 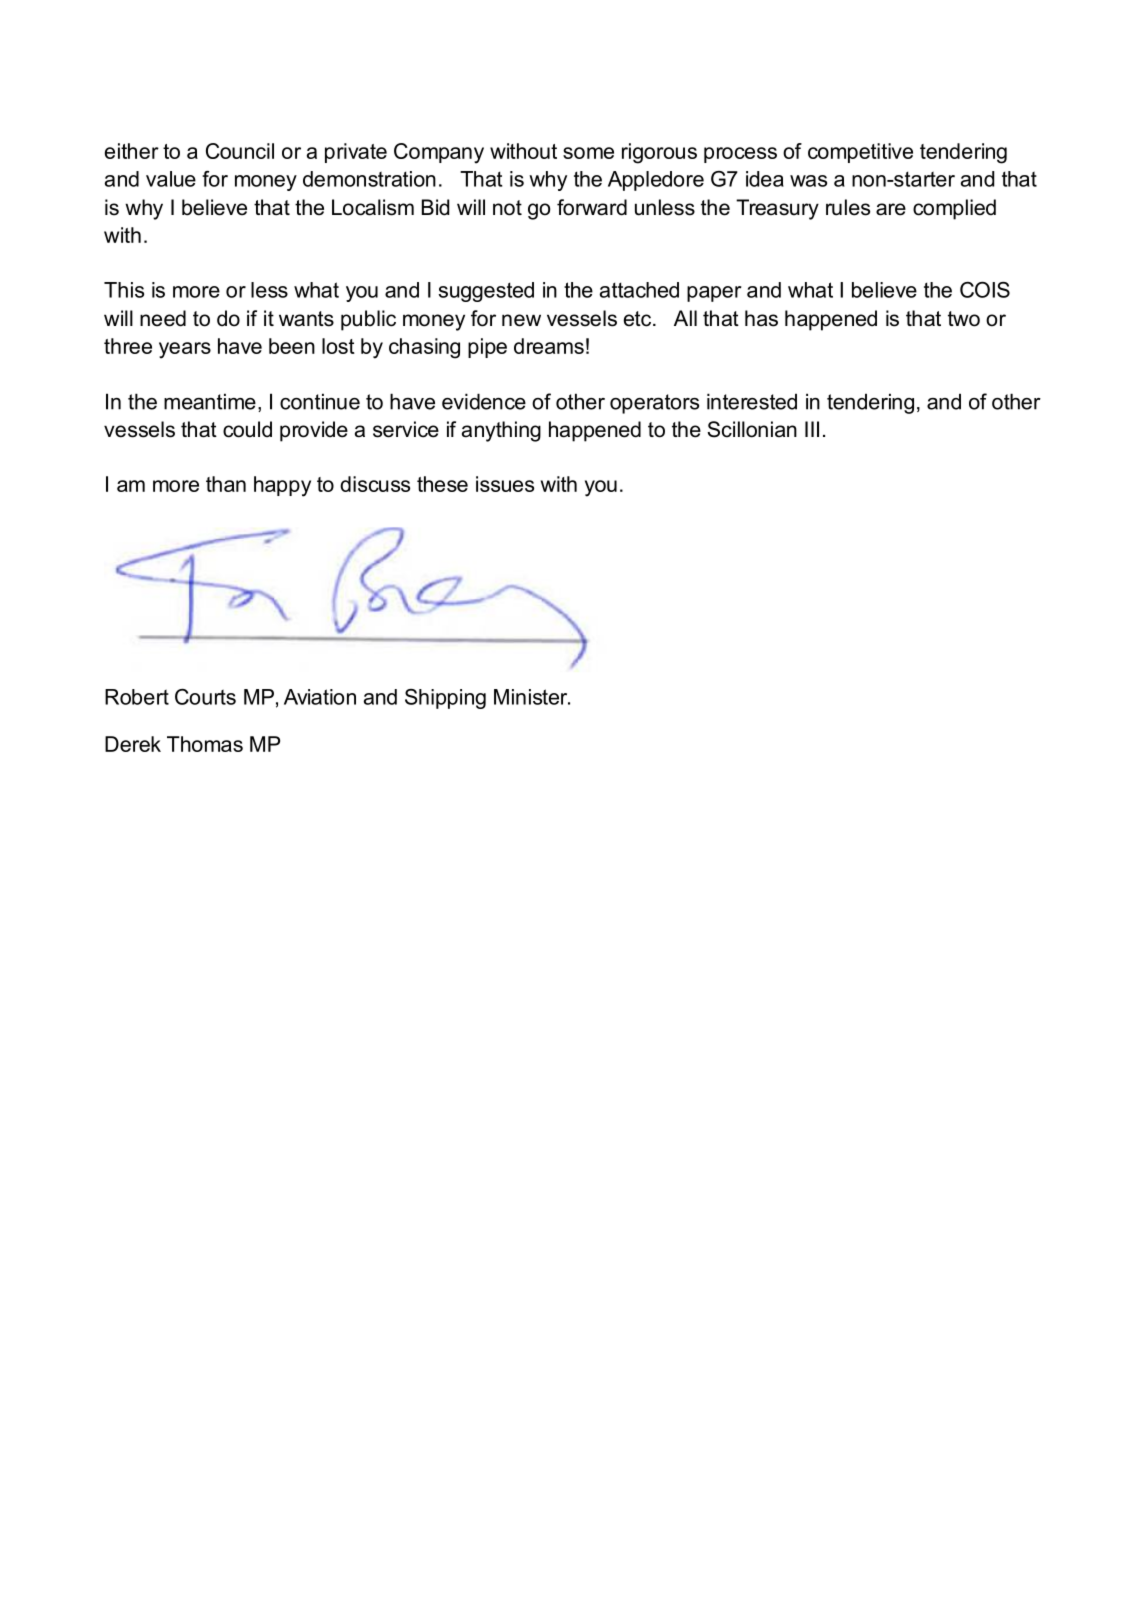 I want to click on some, so click(x=588, y=153).
